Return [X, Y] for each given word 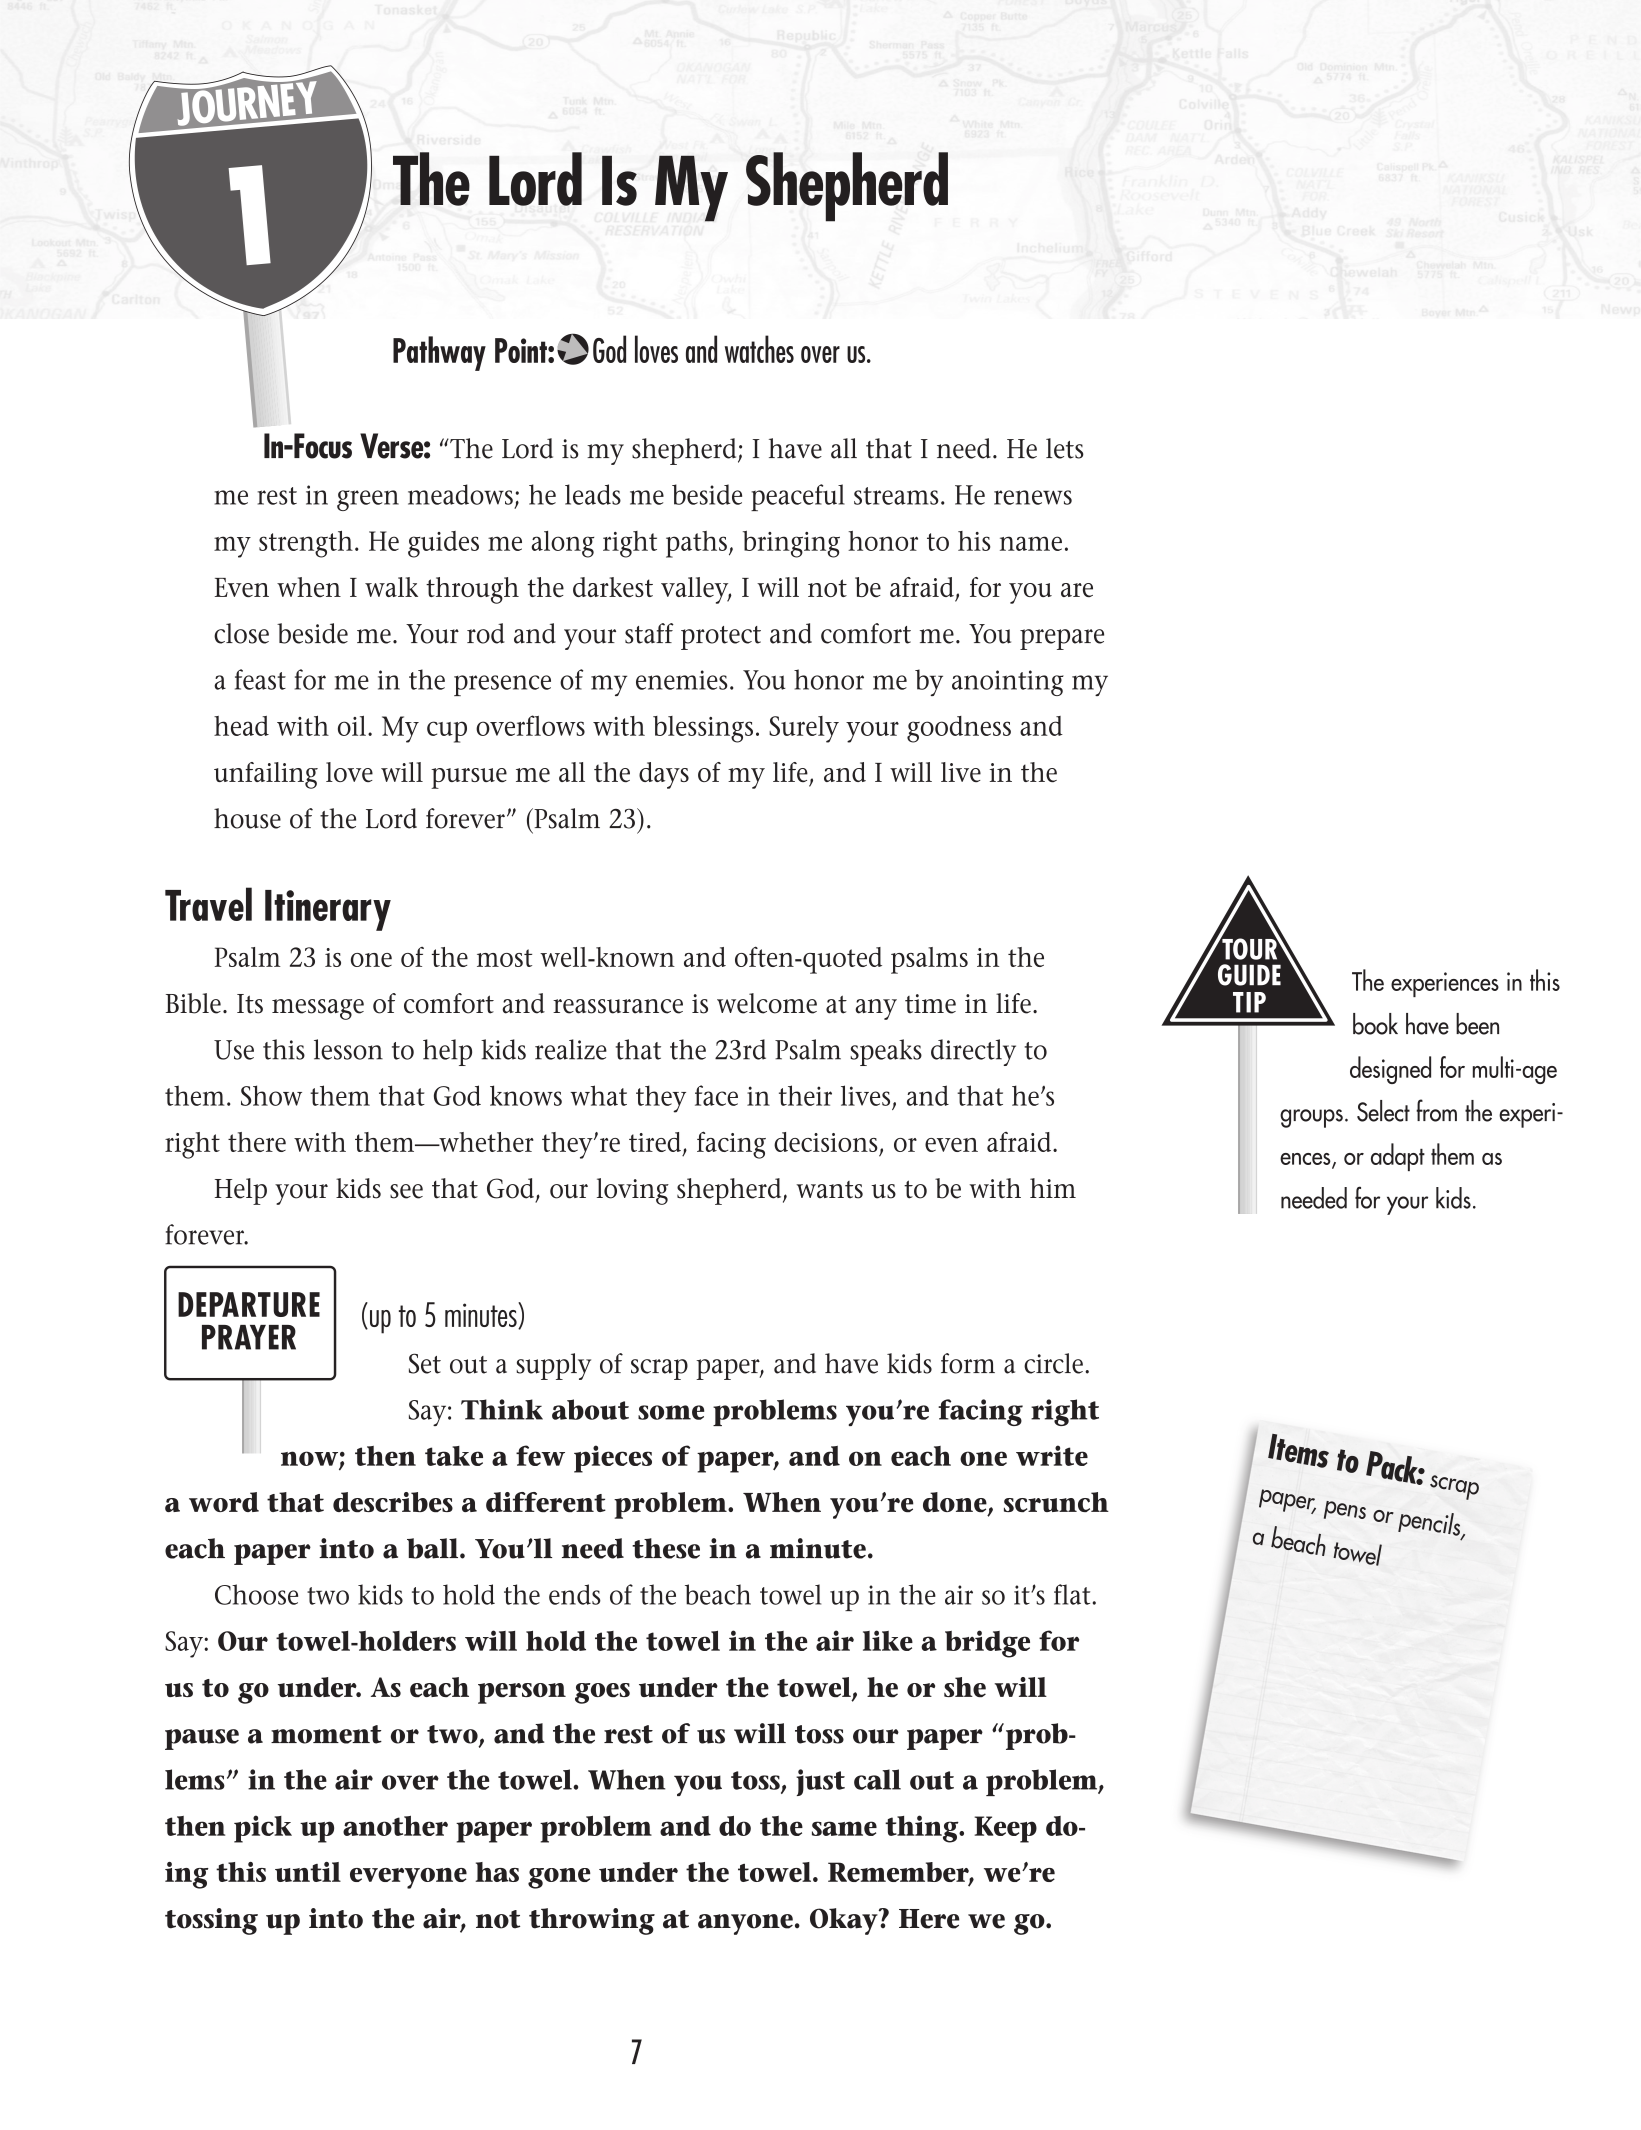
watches [759, 349]
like [888, 1640]
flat [1072, 1594]
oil [352, 726]
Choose [256, 1594]
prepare [1062, 639]
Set [425, 1363]
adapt [1398, 1157]
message [318, 1009]
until [308, 1872]
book [1375, 1024]
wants [829, 1190]
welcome [767, 1003]
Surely [804, 729]
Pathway [439, 353]
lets [1065, 448]
